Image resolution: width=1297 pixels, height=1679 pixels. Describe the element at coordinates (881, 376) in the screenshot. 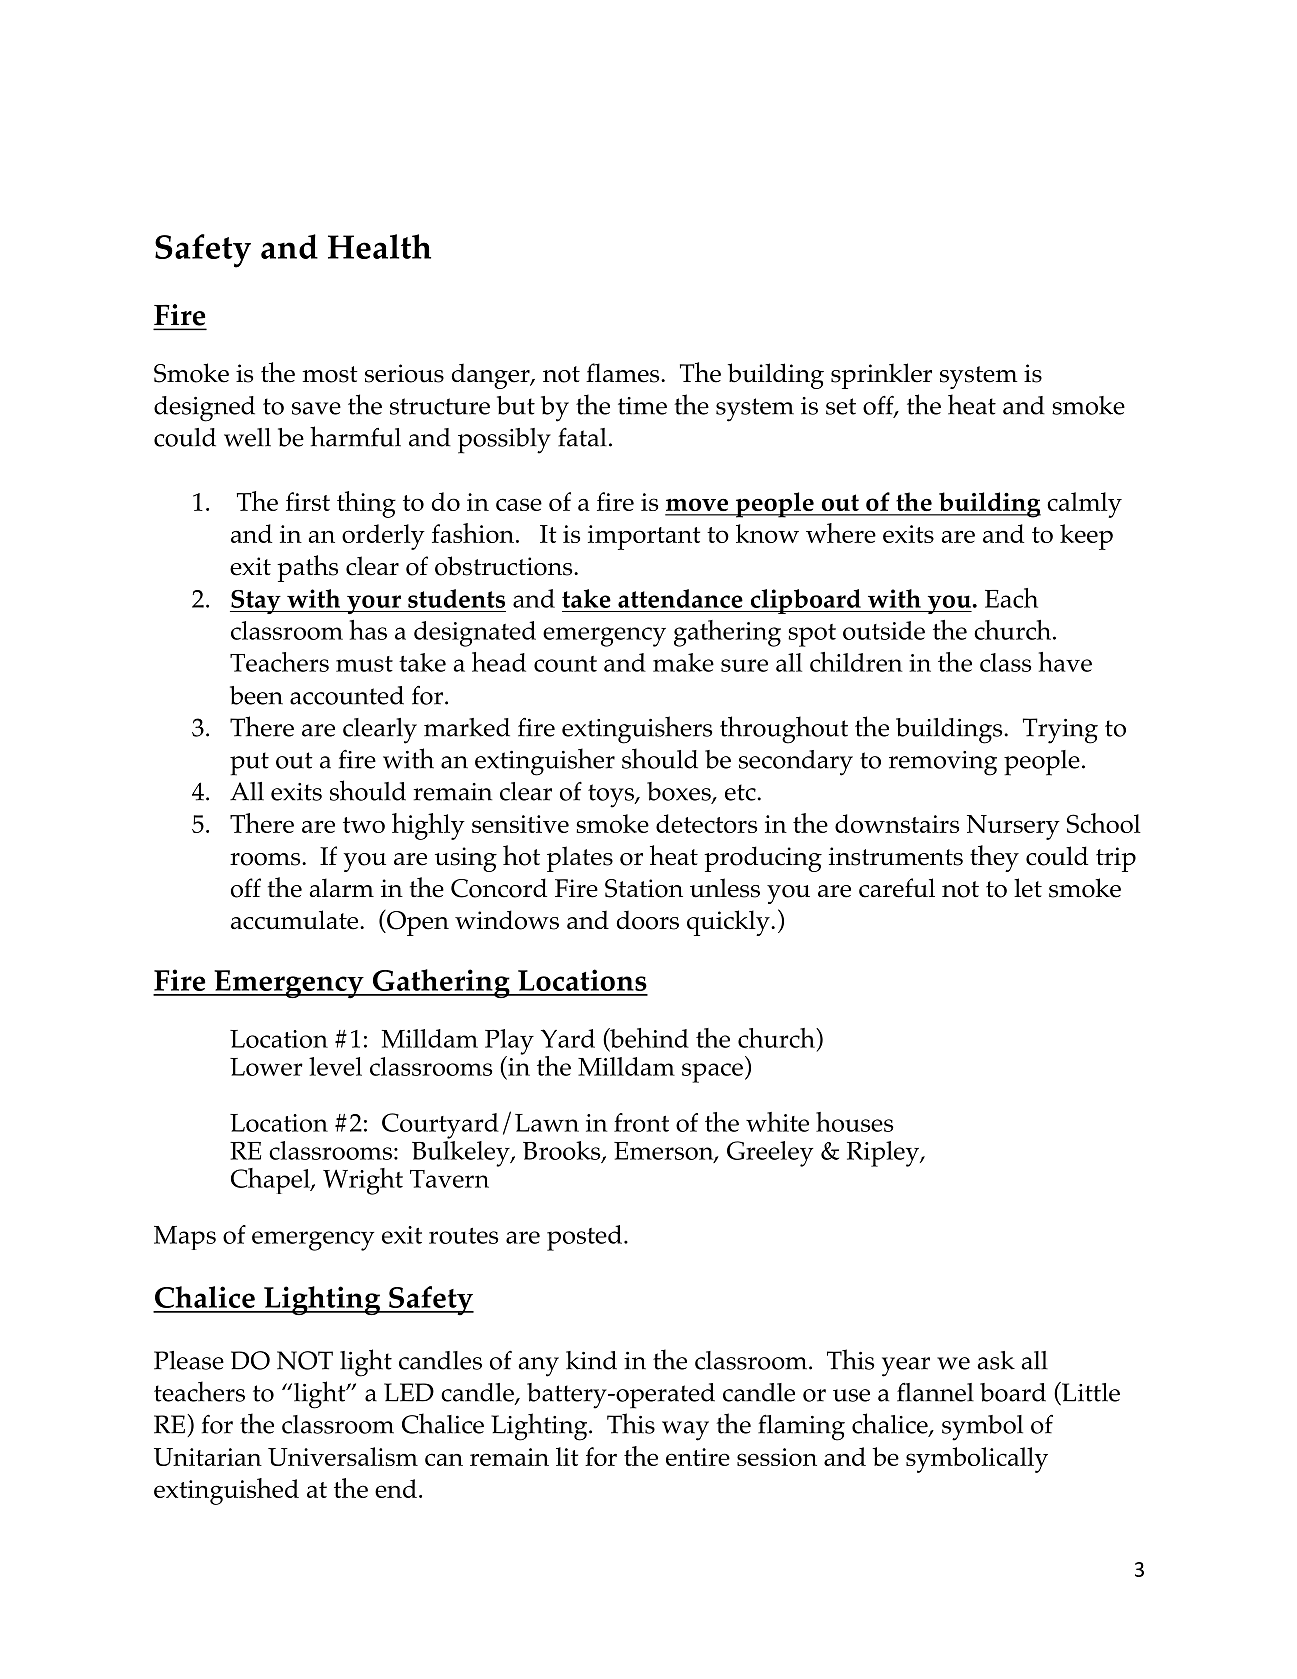

I see `sprinkler` at that location.
